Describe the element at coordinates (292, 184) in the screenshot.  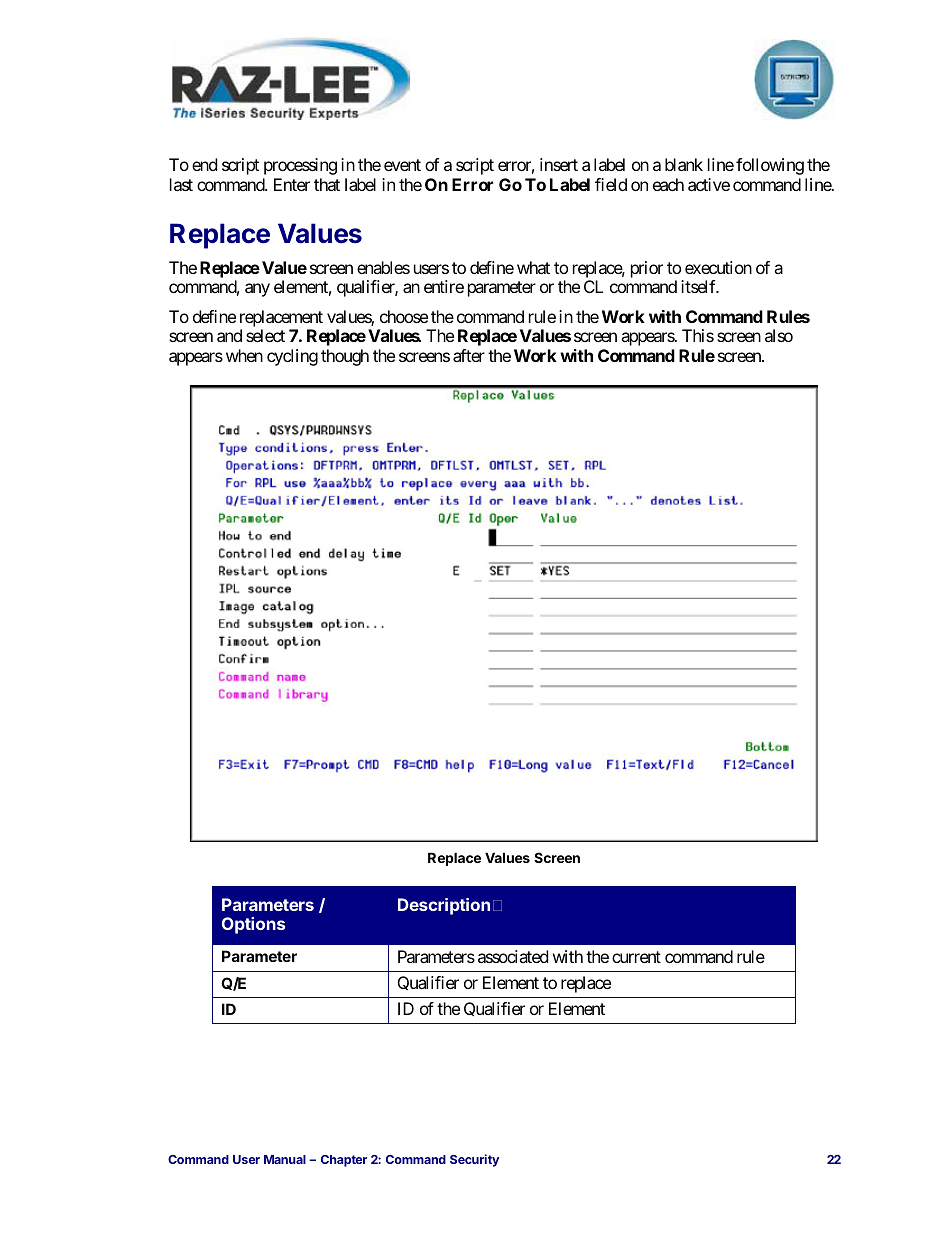
I see `Enter` at that location.
